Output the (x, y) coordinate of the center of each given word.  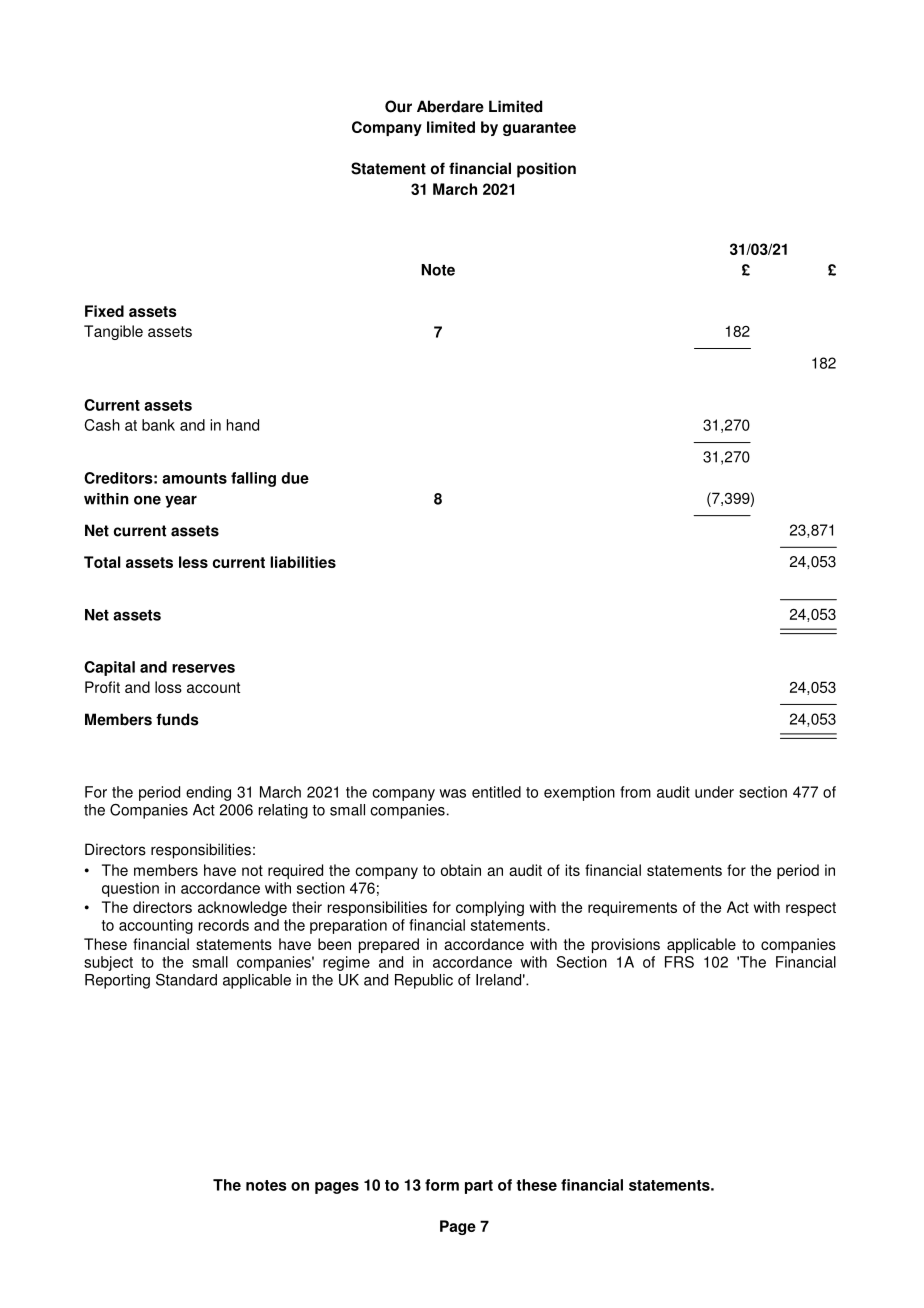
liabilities (303, 562)
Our (398, 106)
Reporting (117, 981)
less (193, 562)
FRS (679, 962)
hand (243, 425)
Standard (186, 980)
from (635, 792)
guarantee (539, 129)
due (295, 478)
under (714, 792)
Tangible (113, 332)
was (452, 793)
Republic (424, 981)
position (546, 170)
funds (177, 719)
